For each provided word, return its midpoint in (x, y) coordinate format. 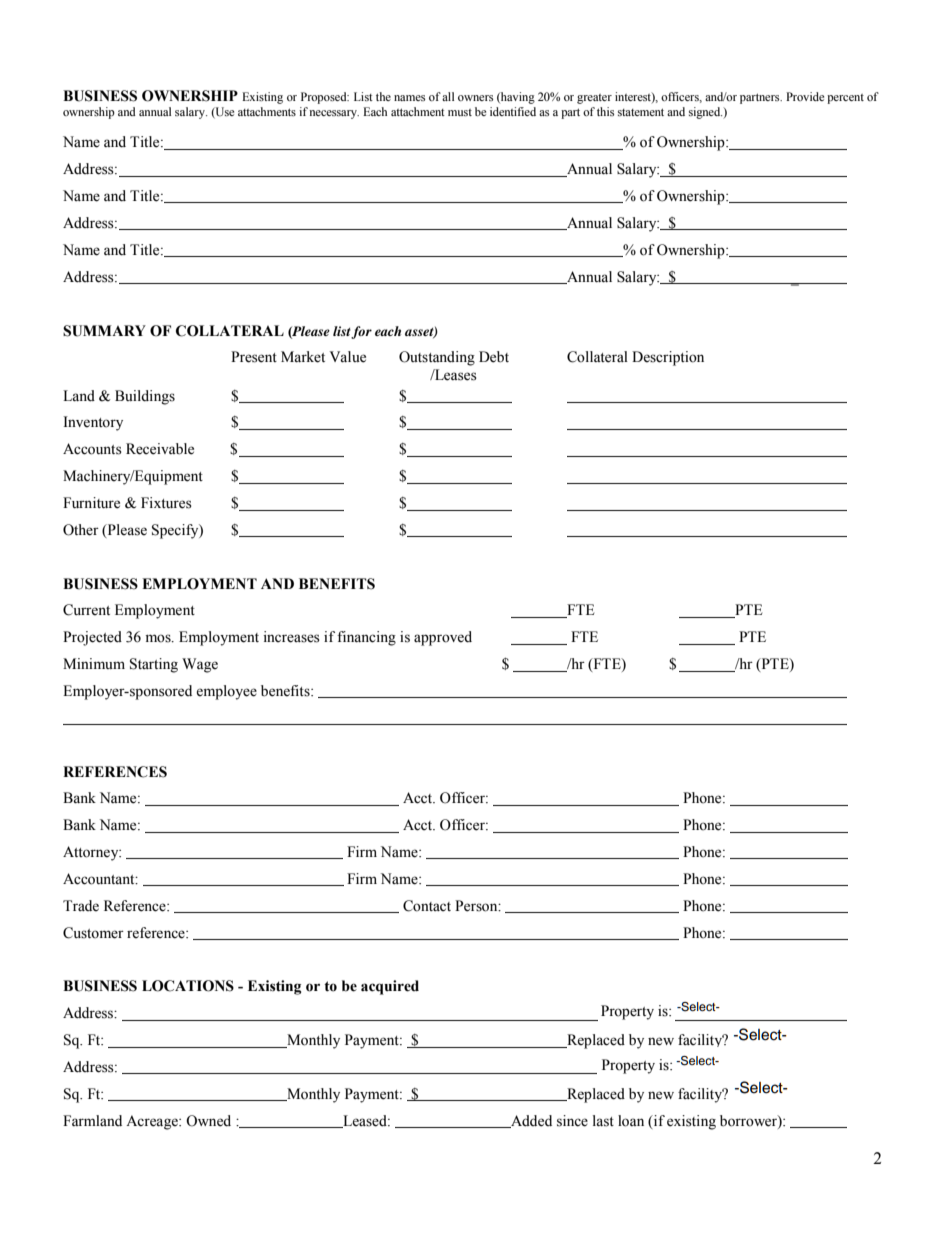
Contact (427, 906)
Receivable (160, 449)
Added (530, 1121)
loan (631, 1121)
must (460, 112)
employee (226, 692)
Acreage (153, 1122)
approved (443, 638)
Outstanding (437, 358)
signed (705, 113)
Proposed (325, 98)
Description (668, 358)
